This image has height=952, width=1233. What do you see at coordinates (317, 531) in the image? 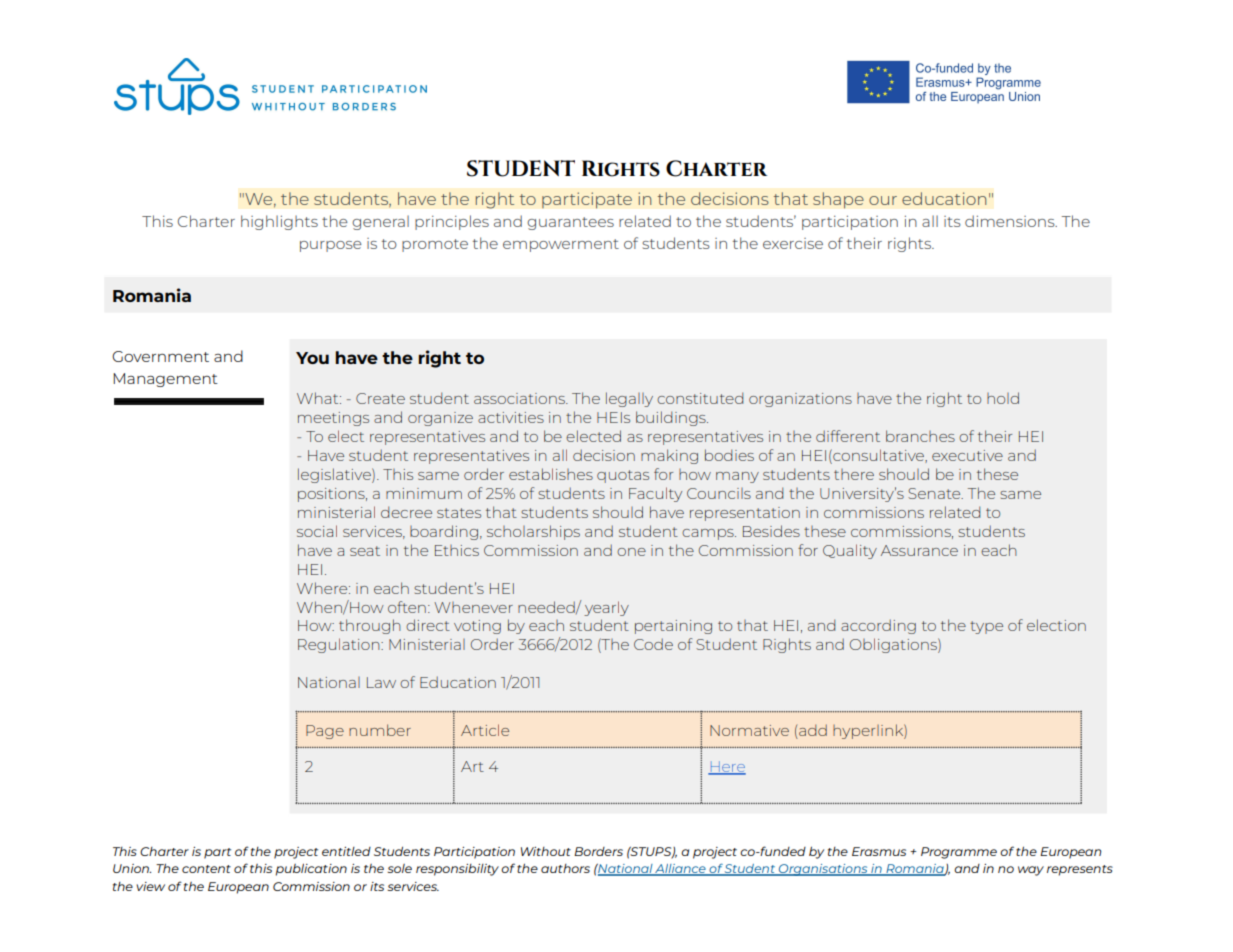
I see `social` at bounding box center [317, 531].
